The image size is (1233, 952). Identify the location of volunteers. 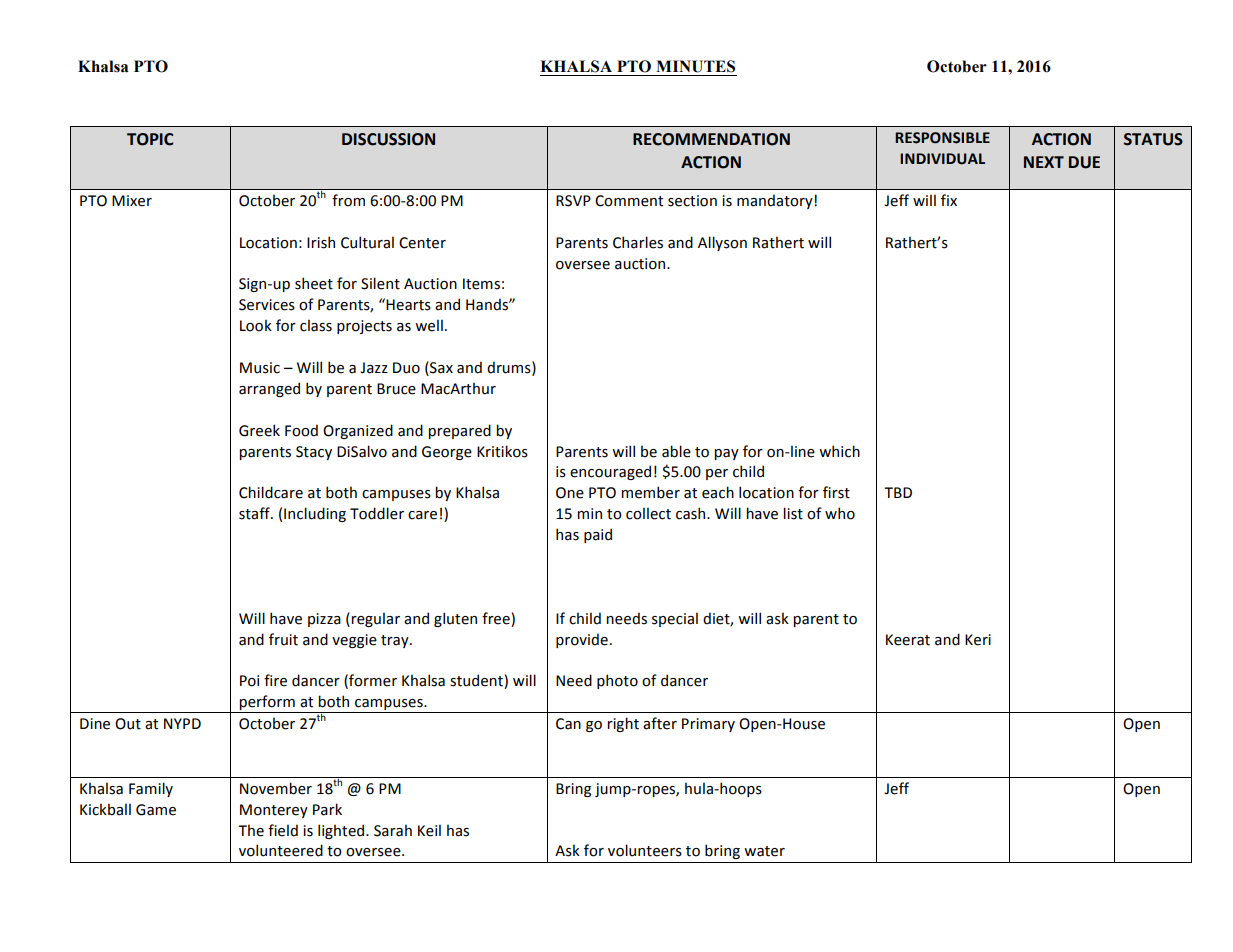
(645, 850).
